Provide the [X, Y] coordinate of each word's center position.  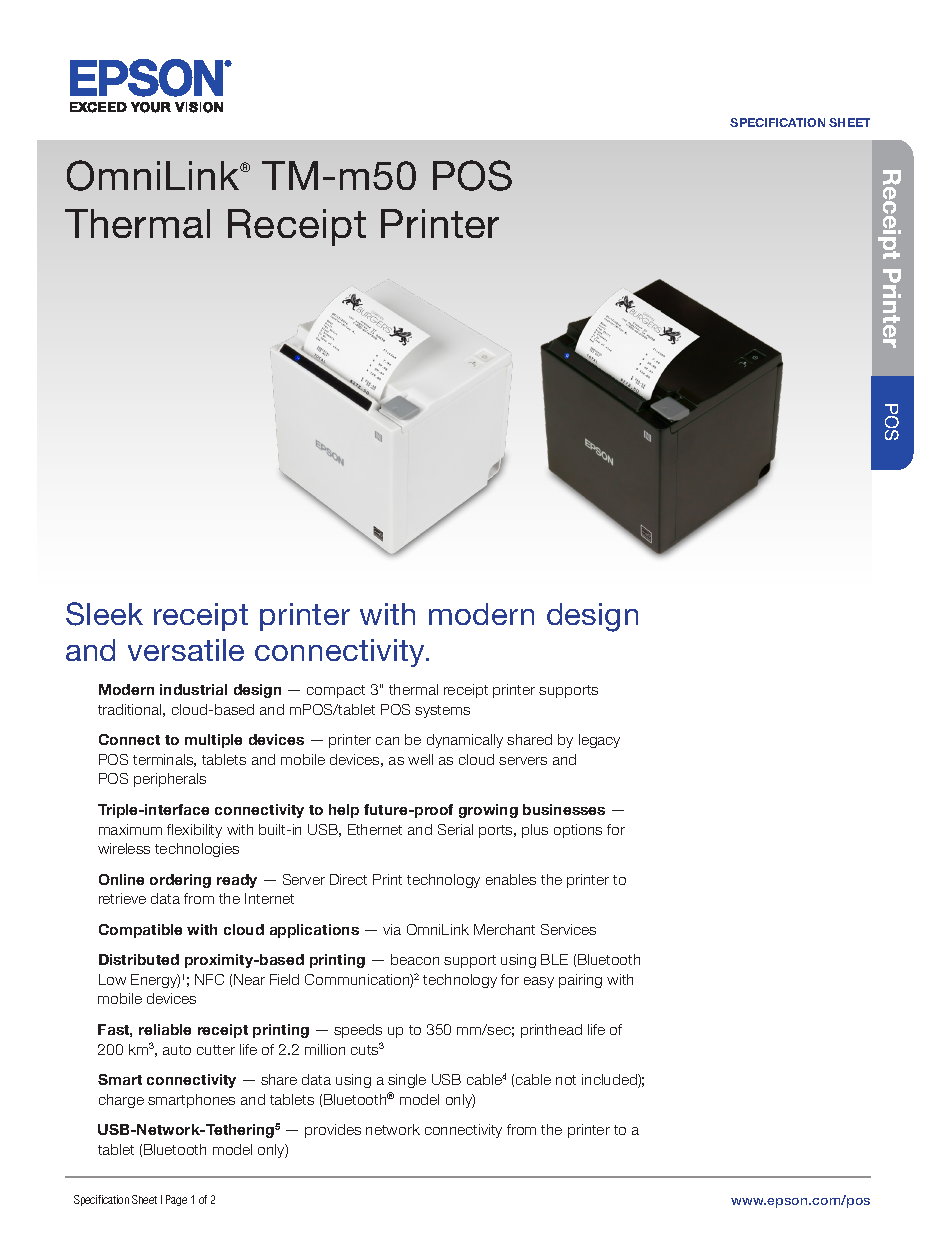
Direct [348, 879]
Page [176, 1200]
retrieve [122, 898]
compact [336, 691]
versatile [186, 650]
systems [442, 711]
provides [333, 1131]
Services [568, 929]
